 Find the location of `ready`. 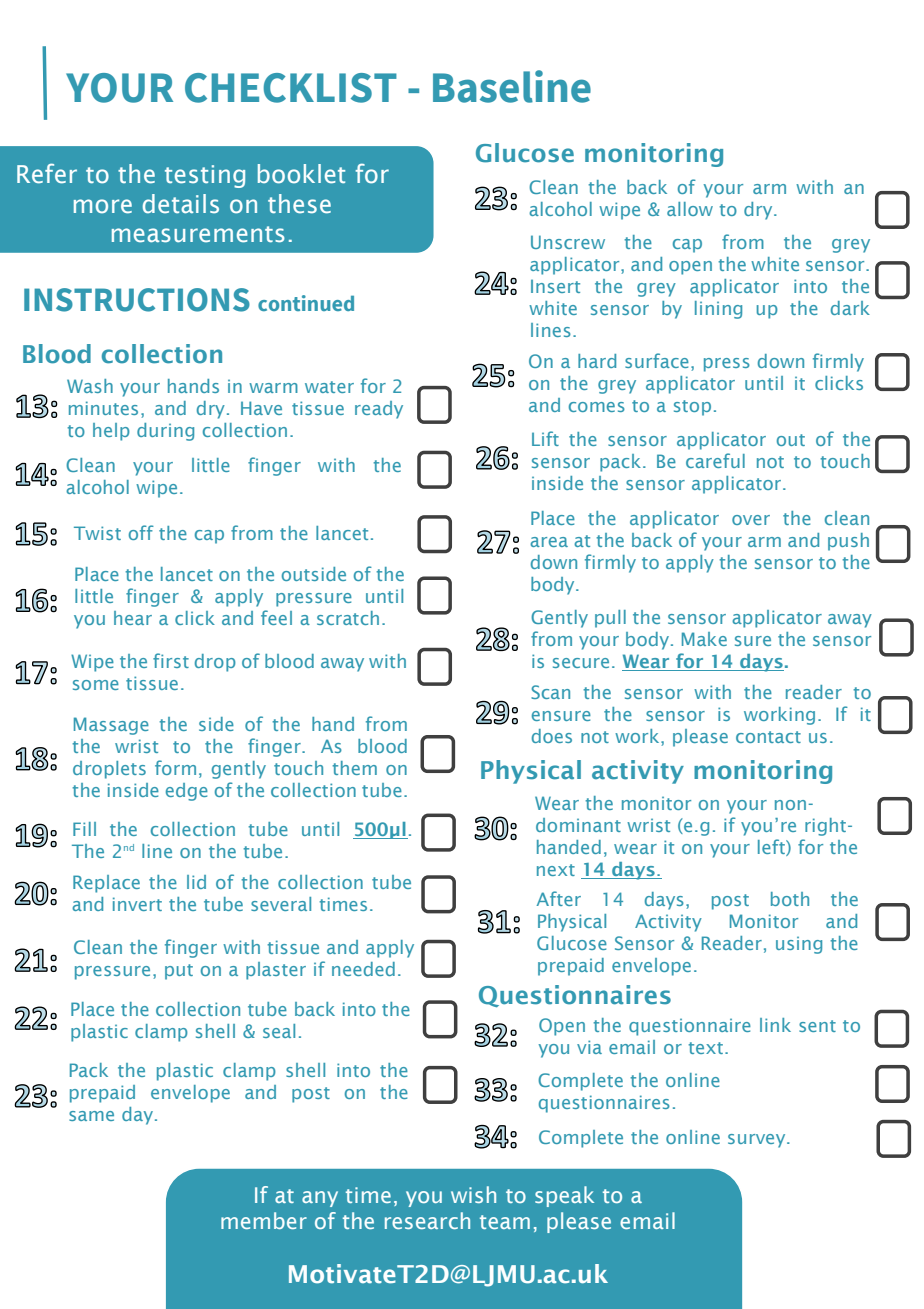

ready is located at coordinates (379, 410).
